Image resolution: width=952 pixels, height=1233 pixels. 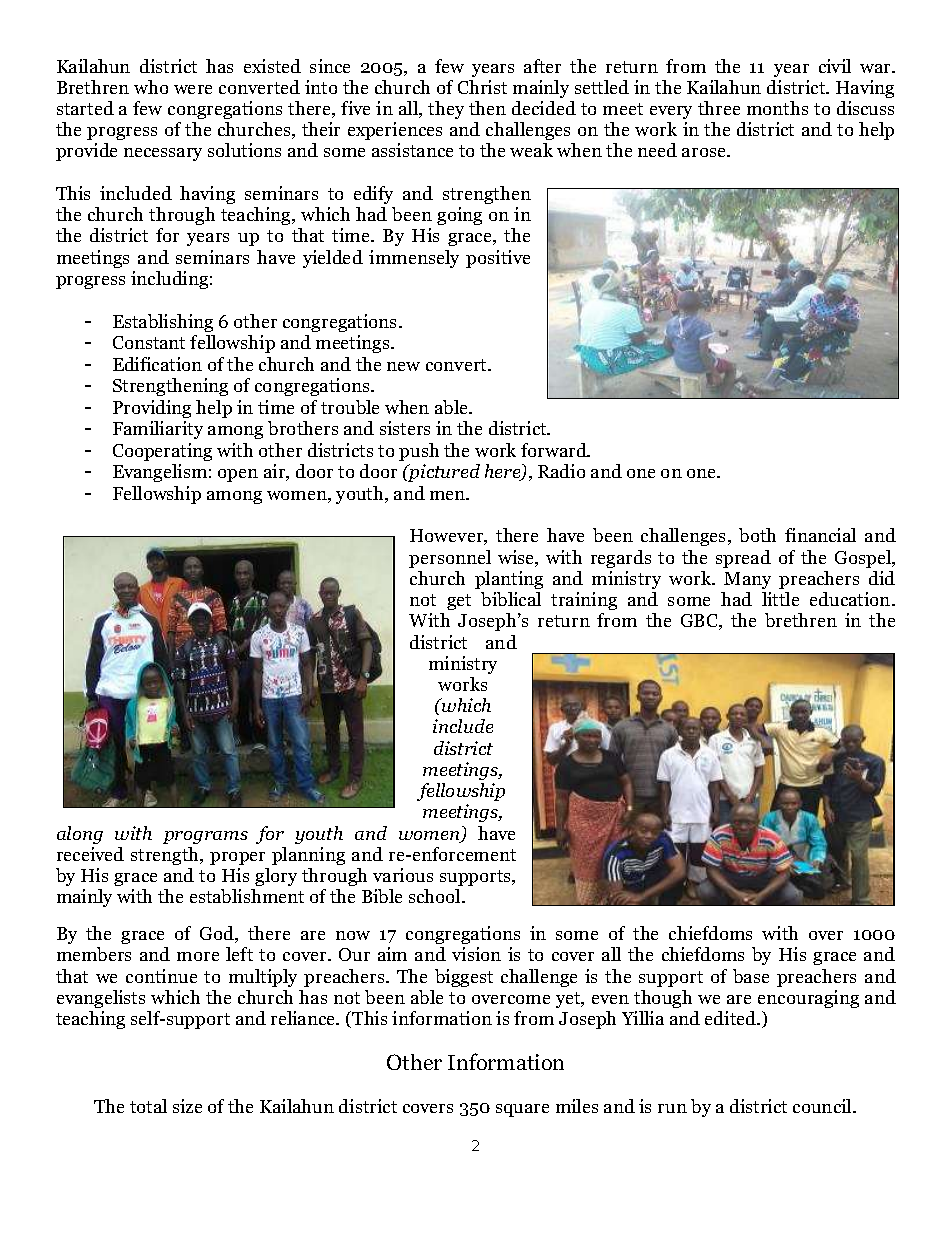 What do you see at coordinates (238, 475) in the screenshot?
I see `open` at bounding box center [238, 475].
